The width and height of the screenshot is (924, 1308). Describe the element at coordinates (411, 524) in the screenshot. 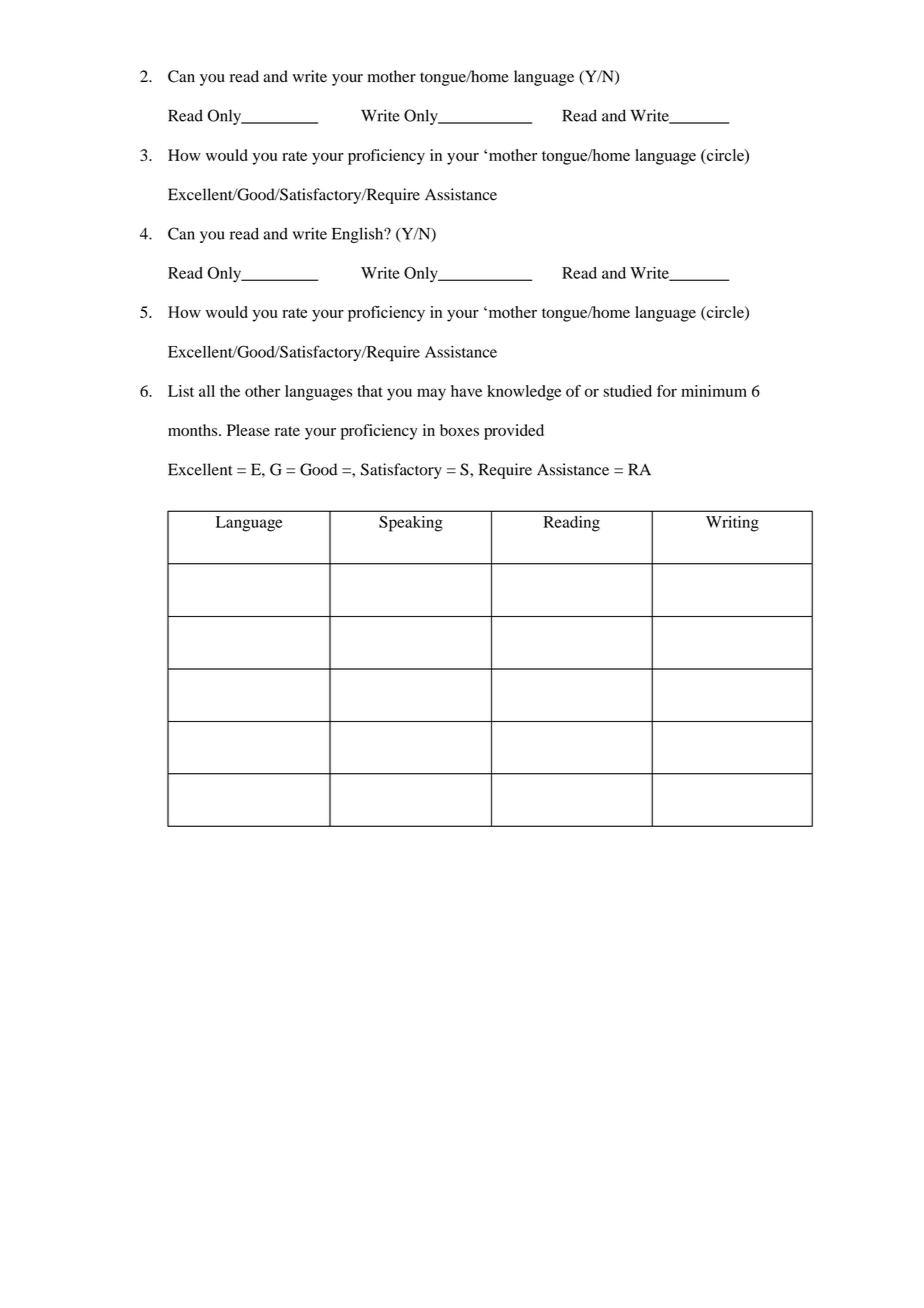

I see `Speaking` at that location.
